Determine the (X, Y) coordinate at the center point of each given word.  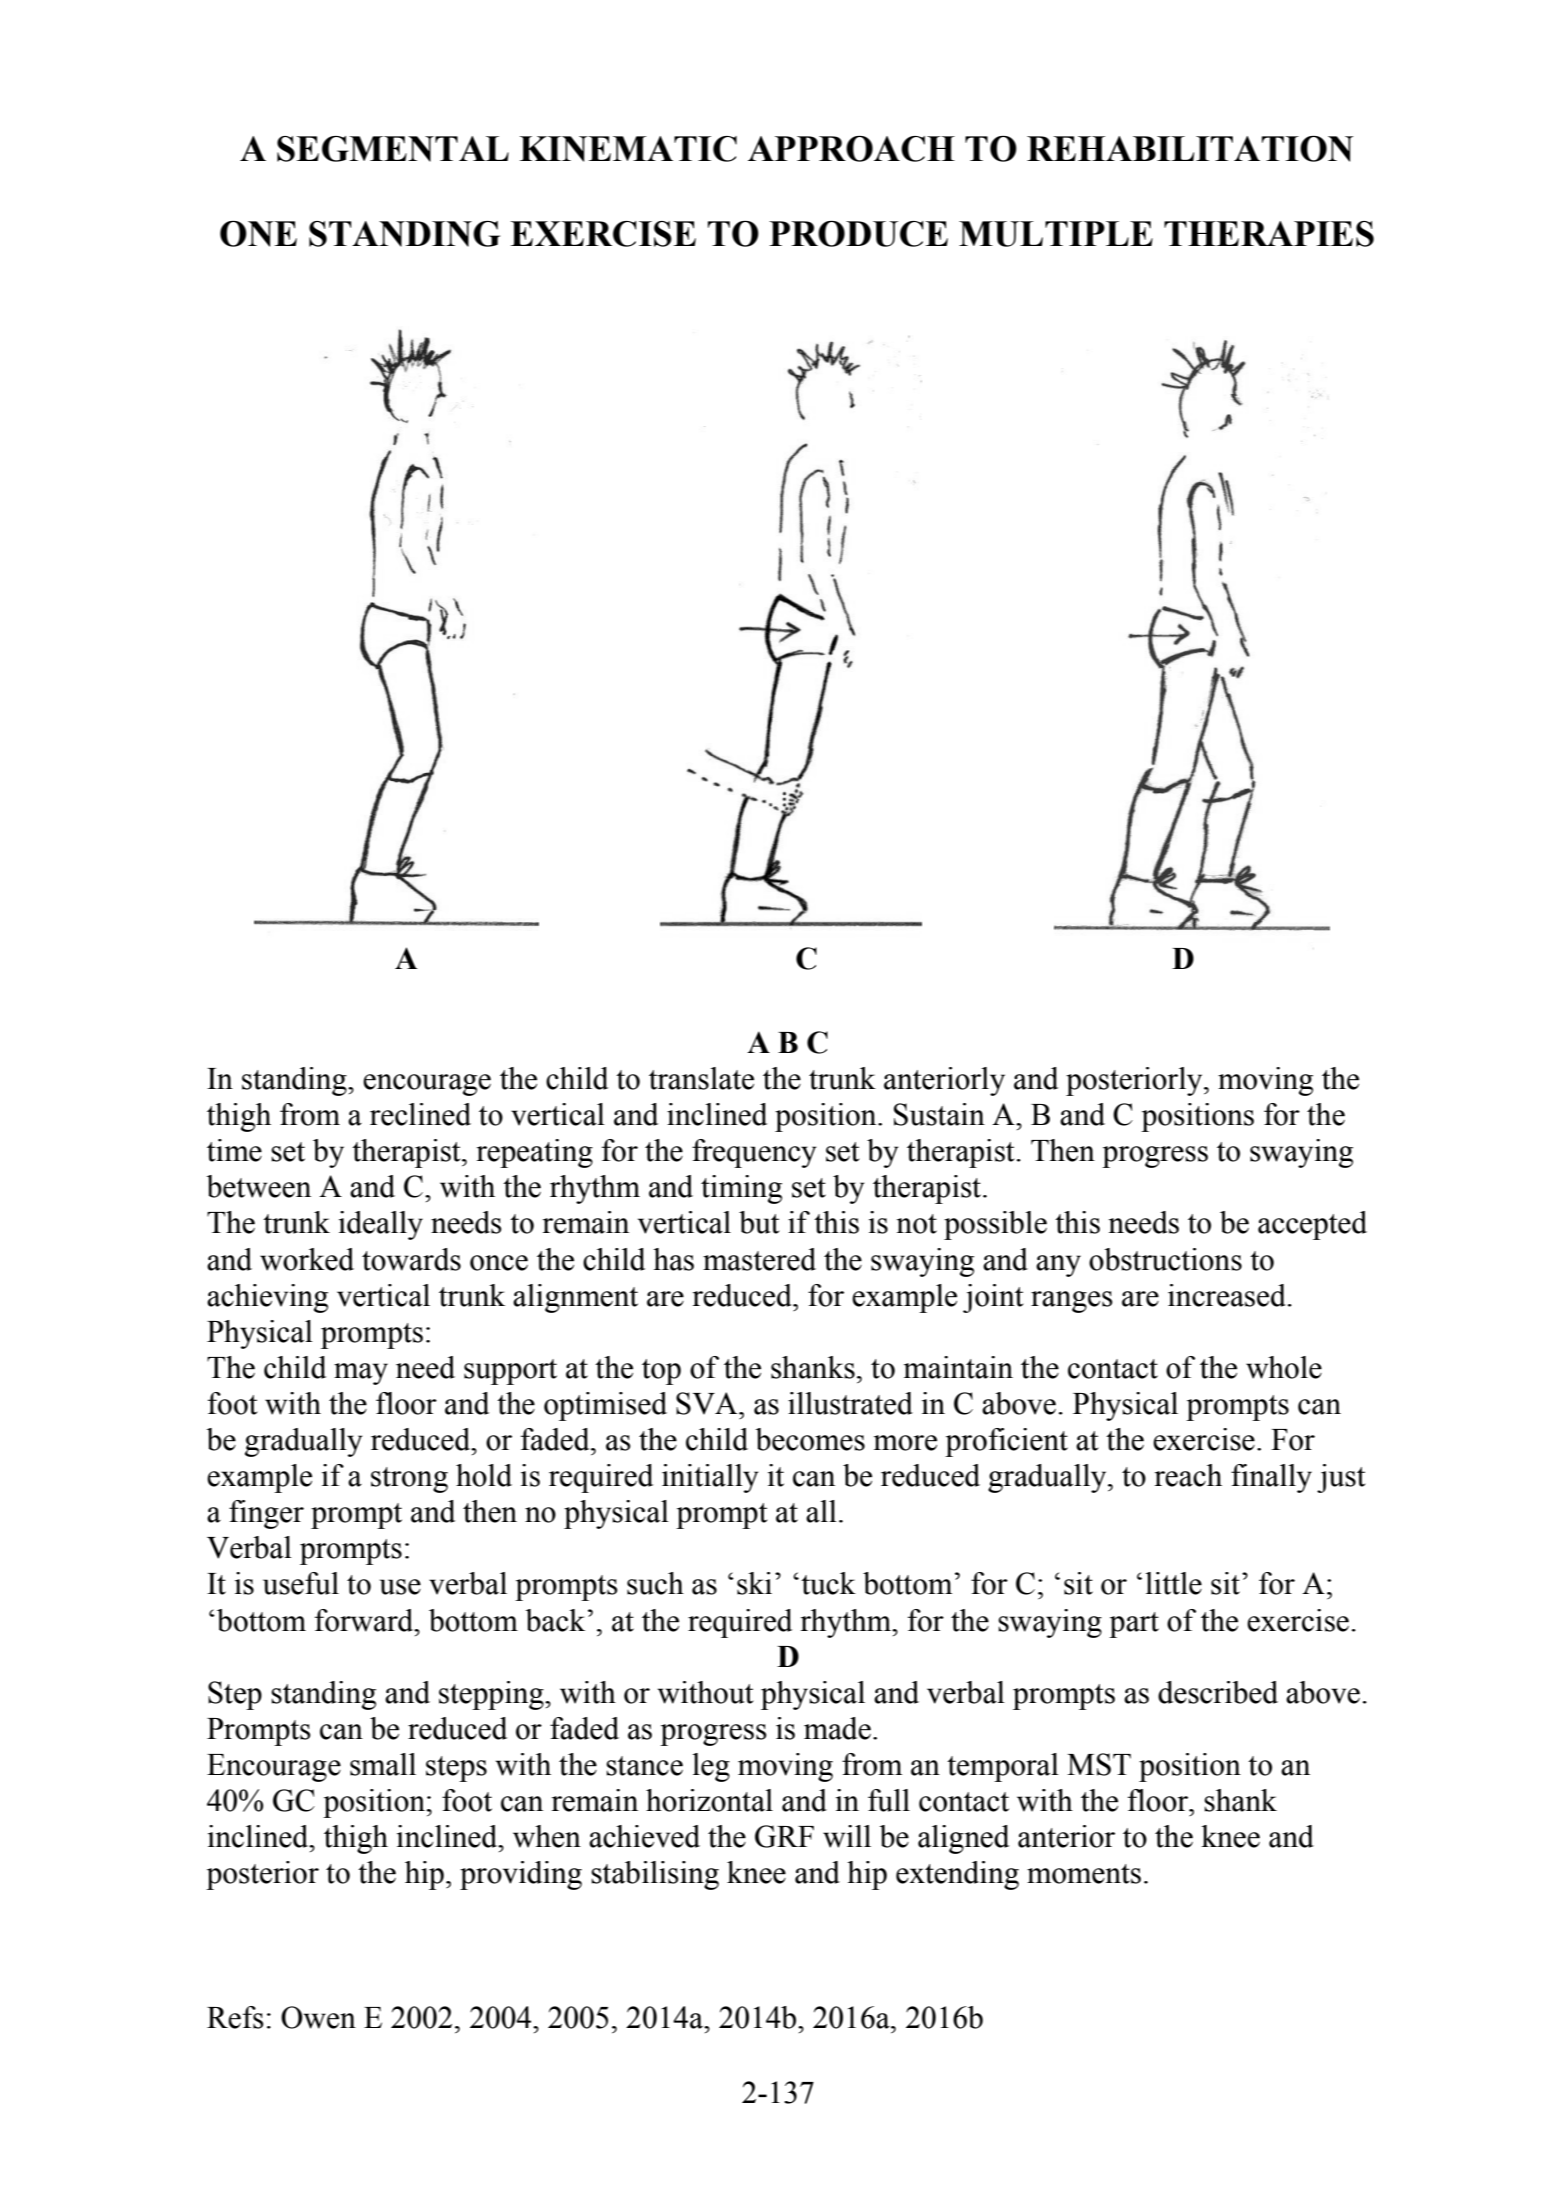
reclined (420, 1114)
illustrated (850, 1403)
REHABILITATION (1190, 149)
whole (1284, 1367)
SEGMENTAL (393, 149)
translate (701, 1078)
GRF (784, 1836)
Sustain (939, 1114)
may (361, 1374)
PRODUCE (858, 234)
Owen (318, 2017)
